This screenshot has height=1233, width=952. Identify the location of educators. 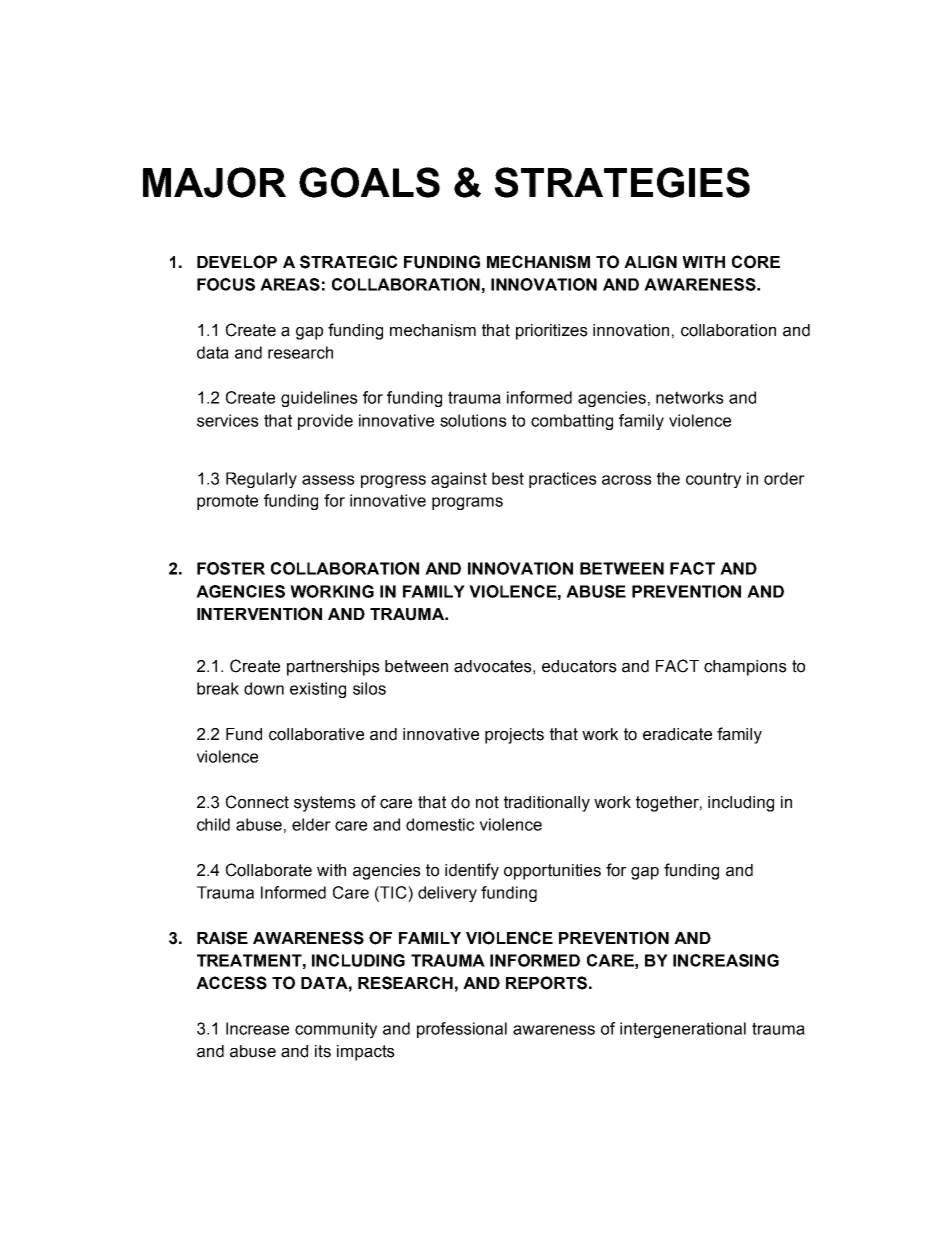
(579, 666).
